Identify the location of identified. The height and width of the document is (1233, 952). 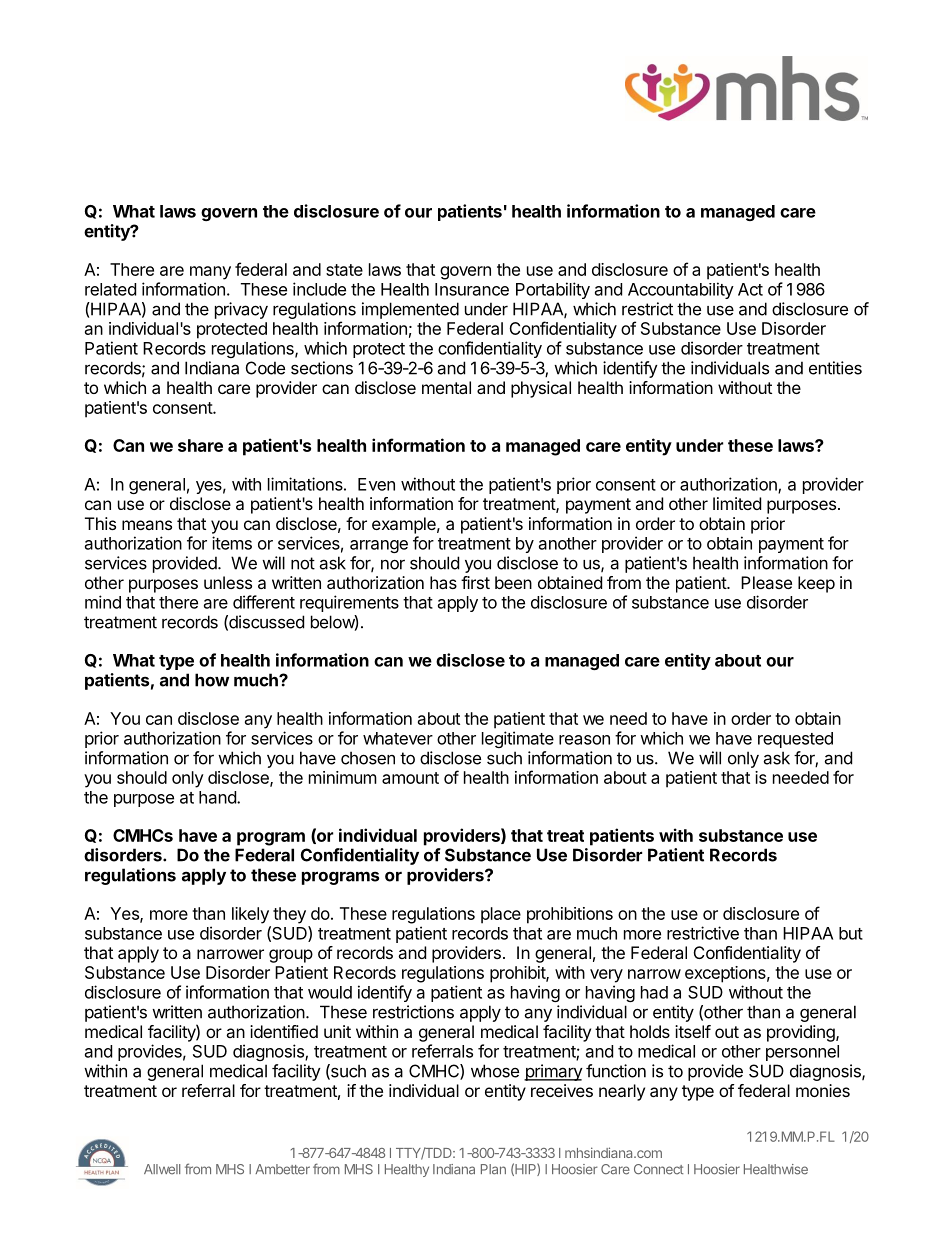
(284, 1031).
